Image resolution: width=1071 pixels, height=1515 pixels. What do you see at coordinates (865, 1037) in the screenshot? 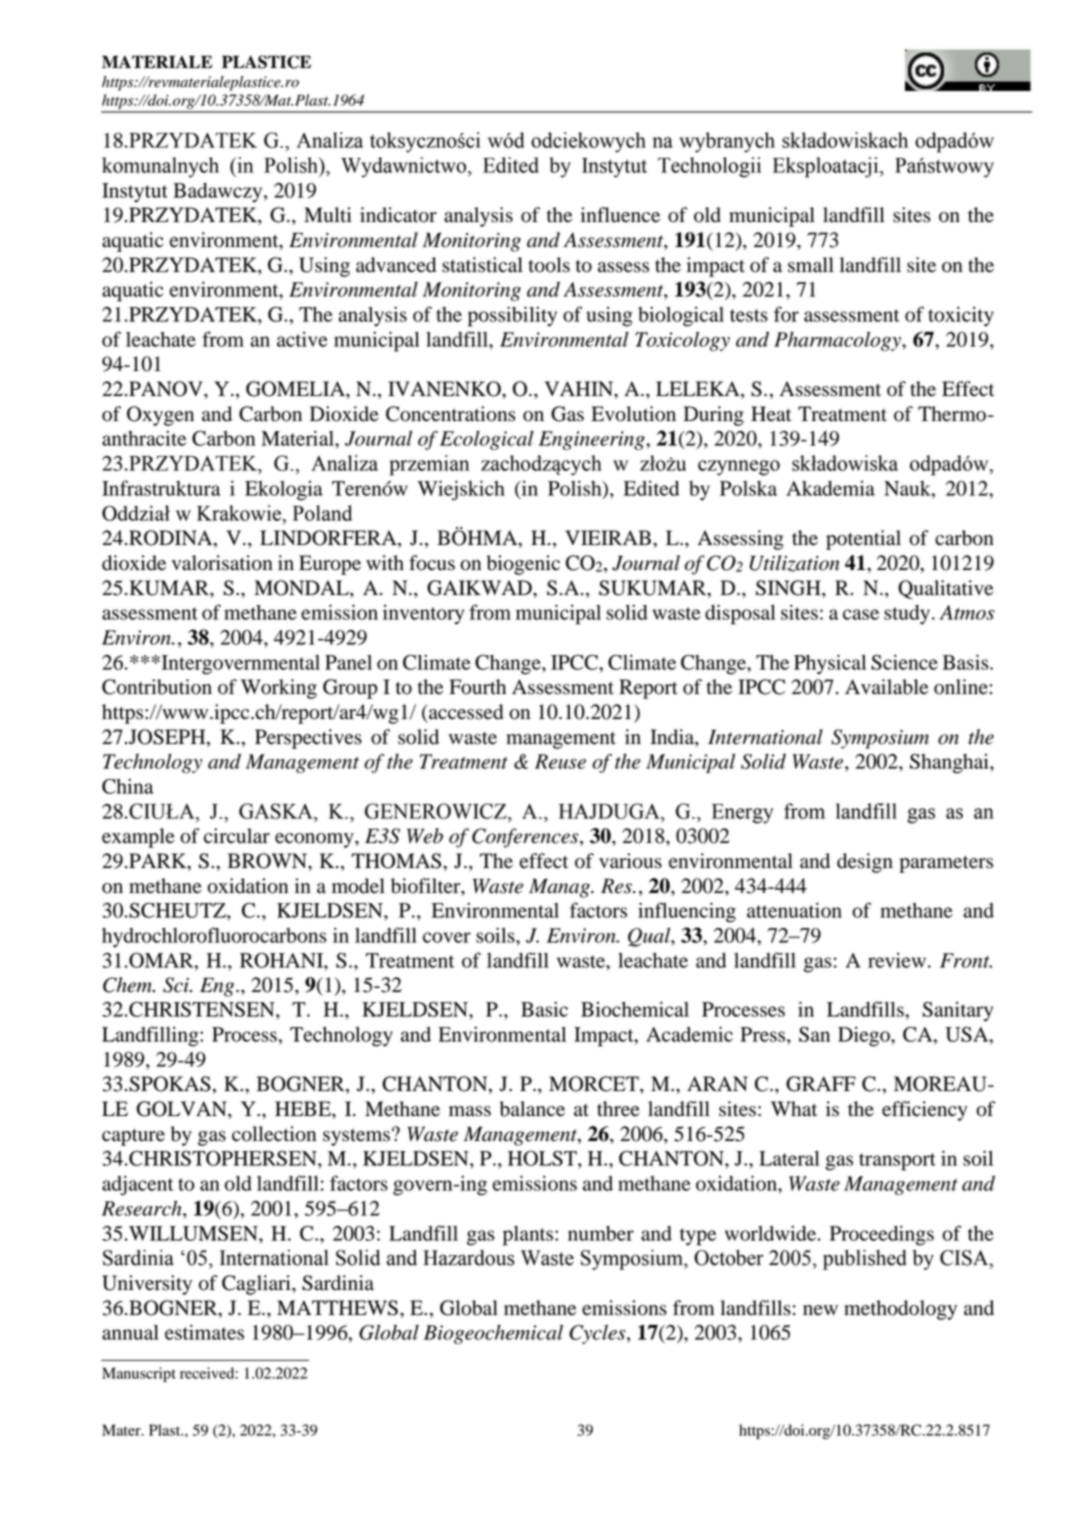
I see `Diego` at bounding box center [865, 1037].
